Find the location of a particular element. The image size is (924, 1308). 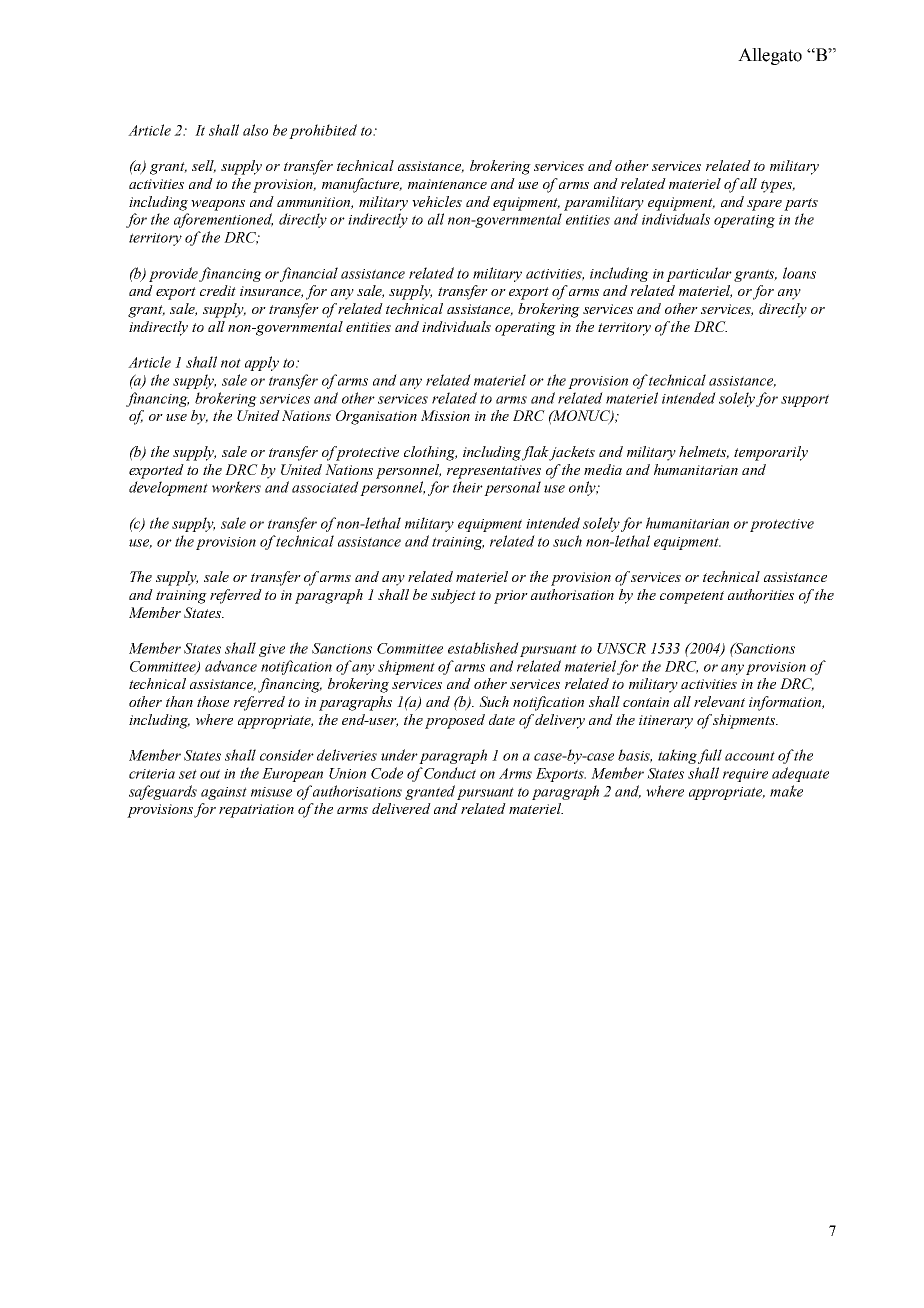

against is located at coordinates (224, 793).
